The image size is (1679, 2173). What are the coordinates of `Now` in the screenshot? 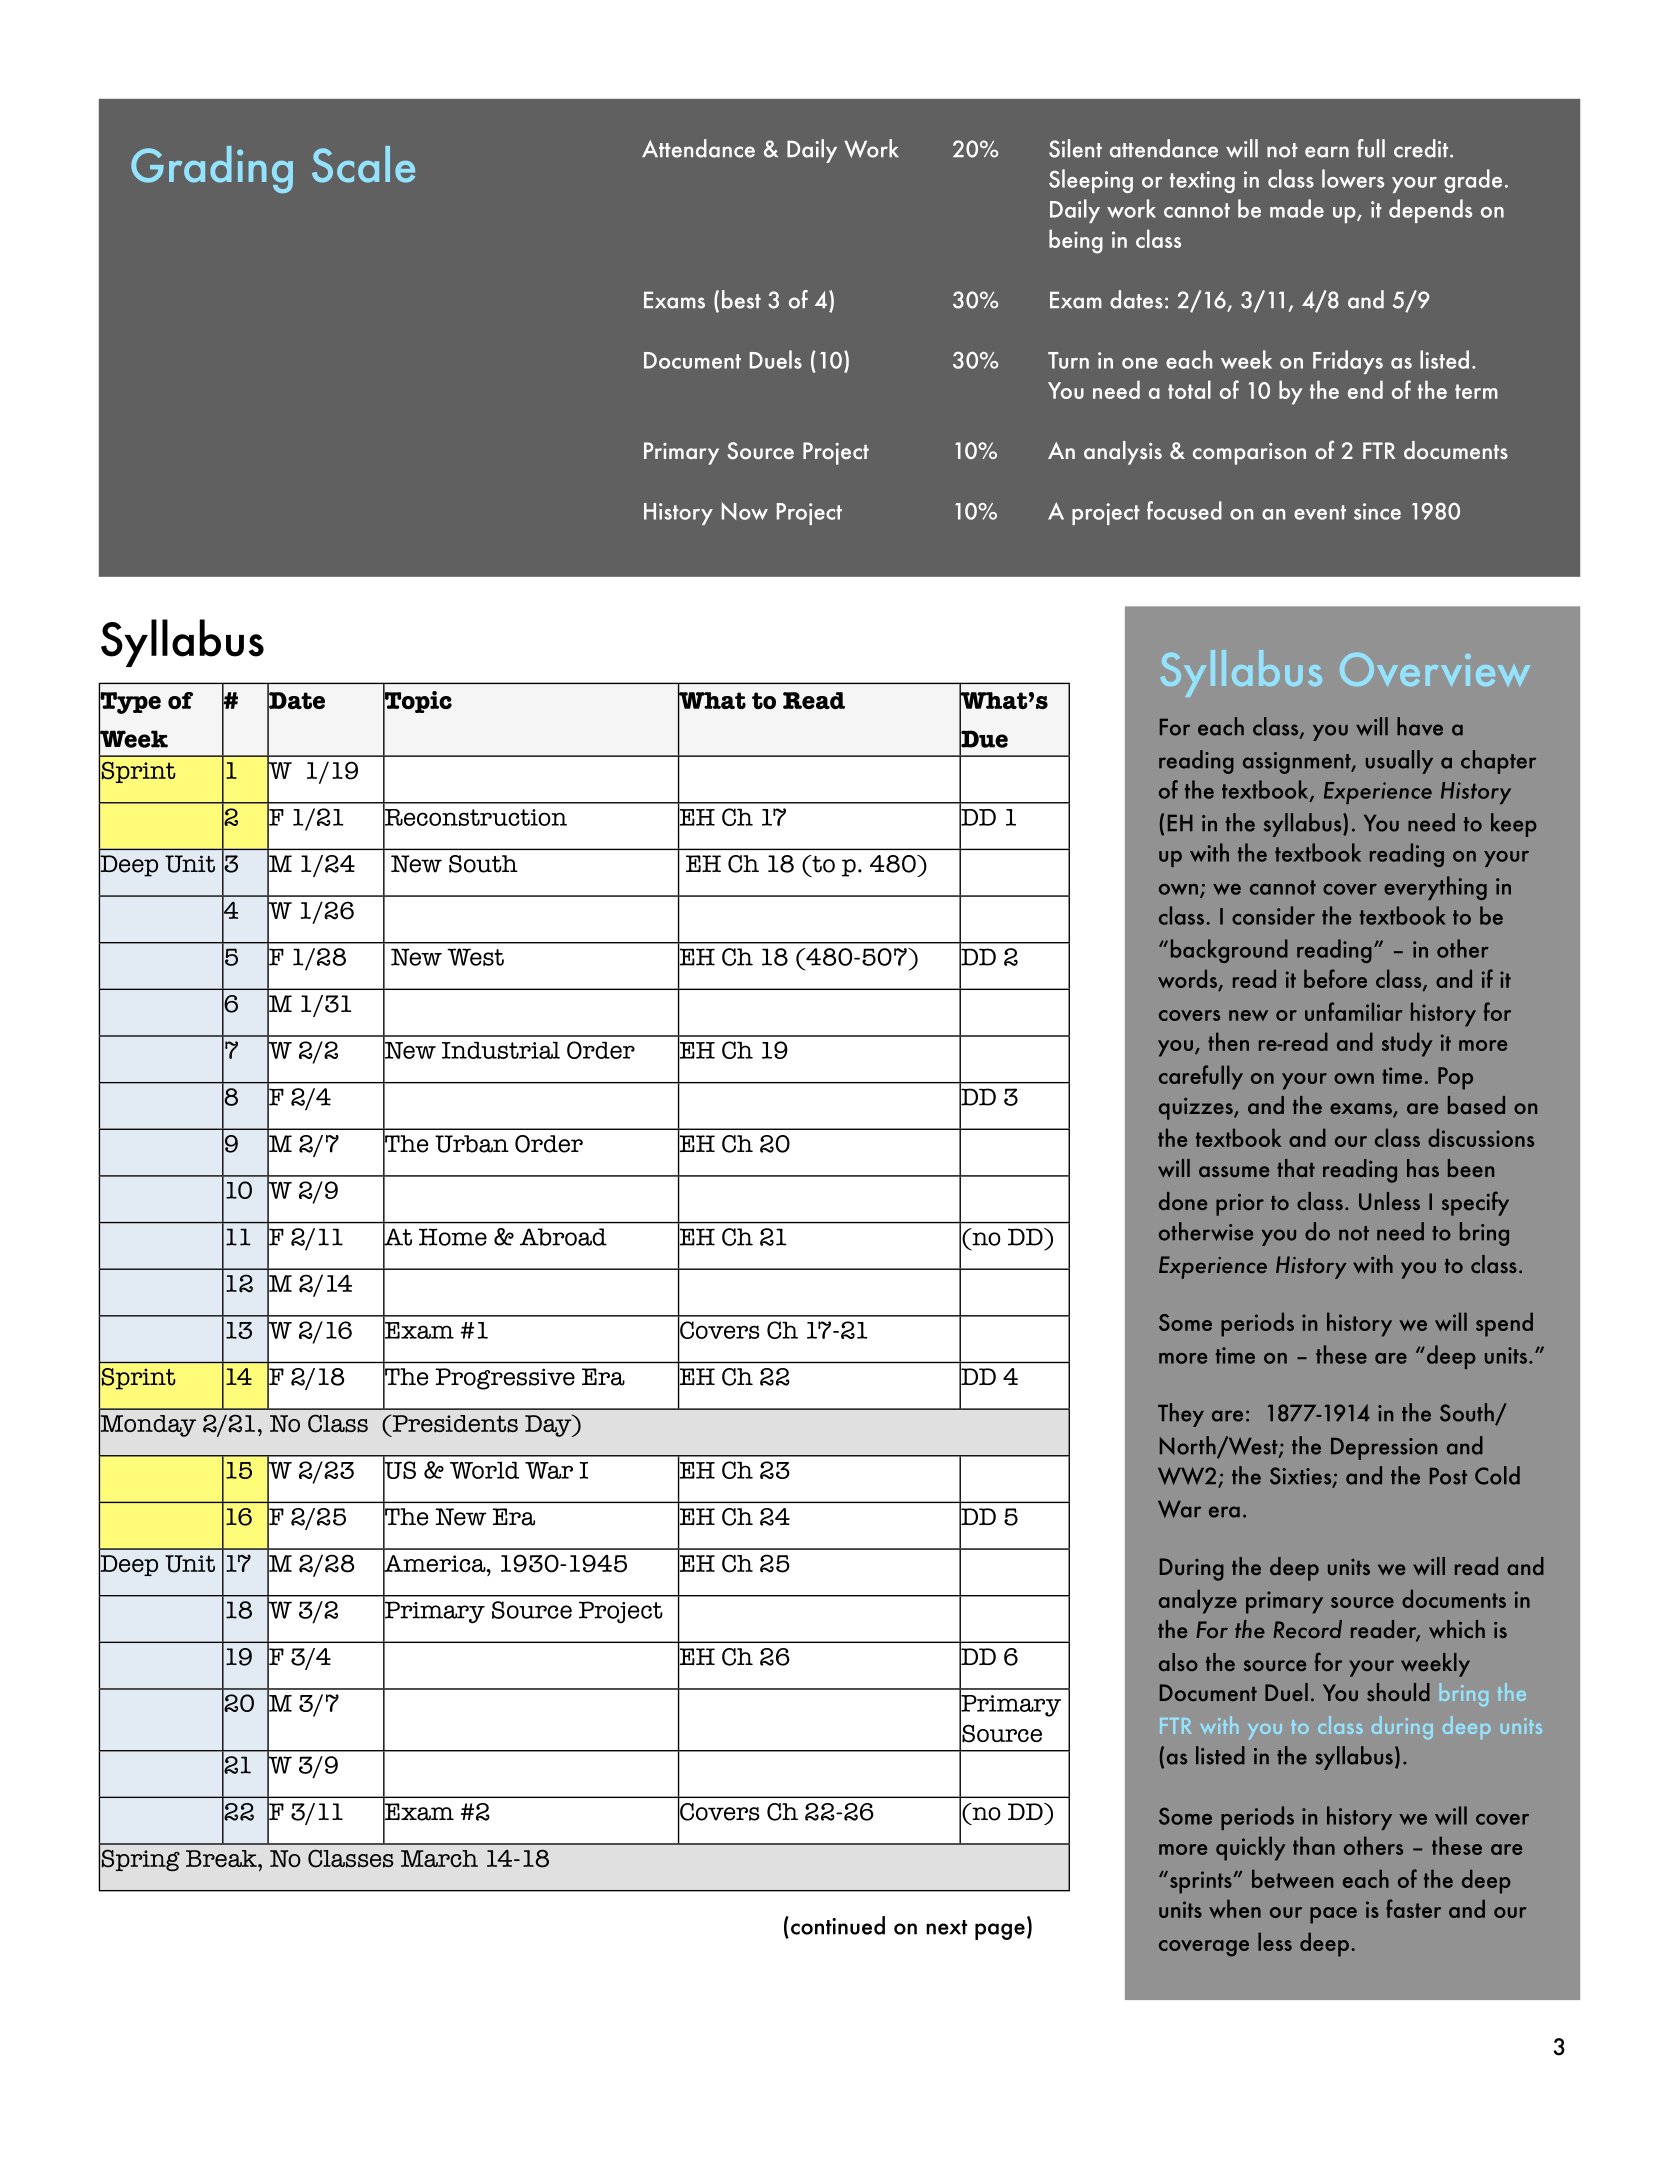 It's located at (745, 511).
